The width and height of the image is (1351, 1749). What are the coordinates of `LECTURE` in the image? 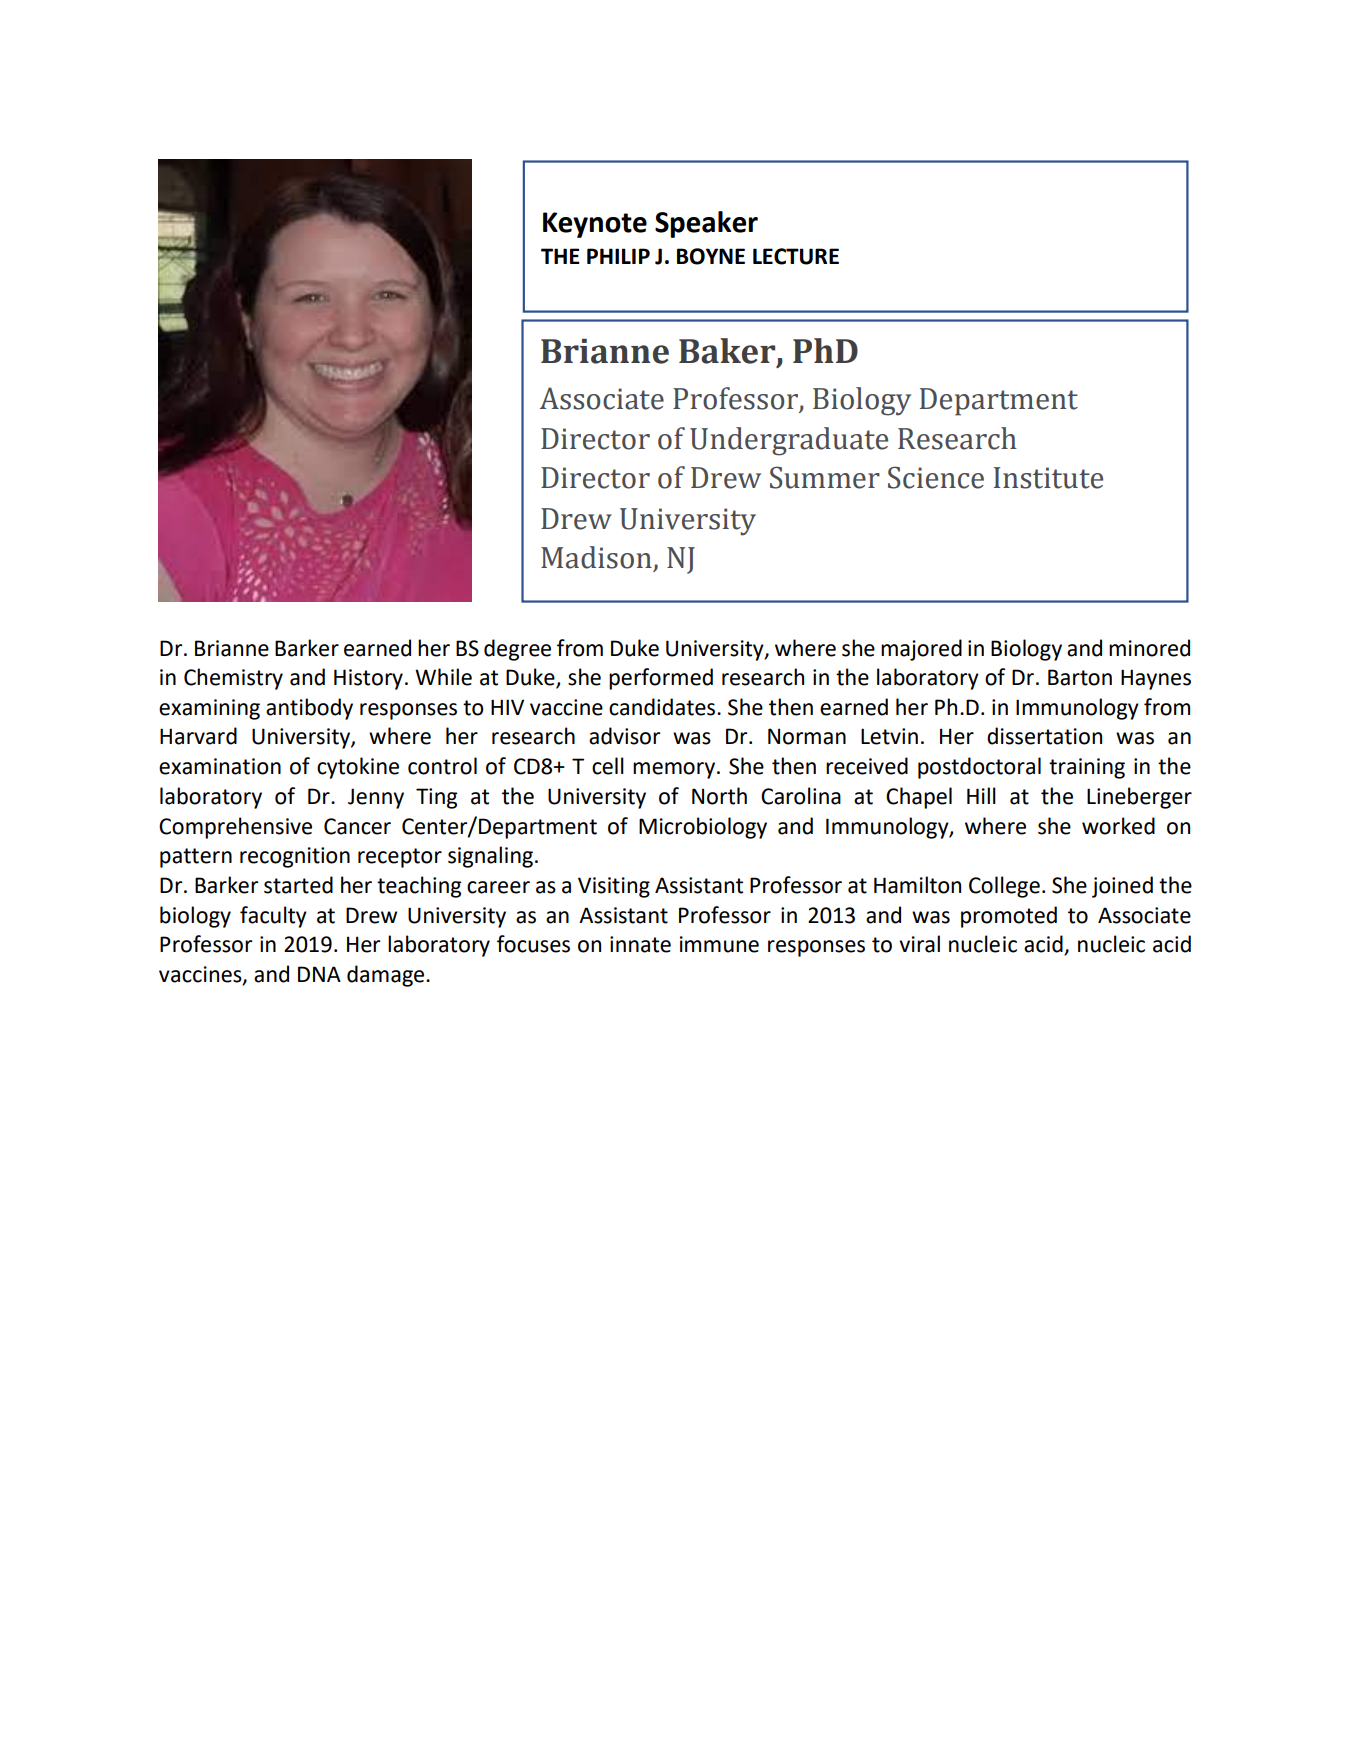 It's located at (796, 256).
